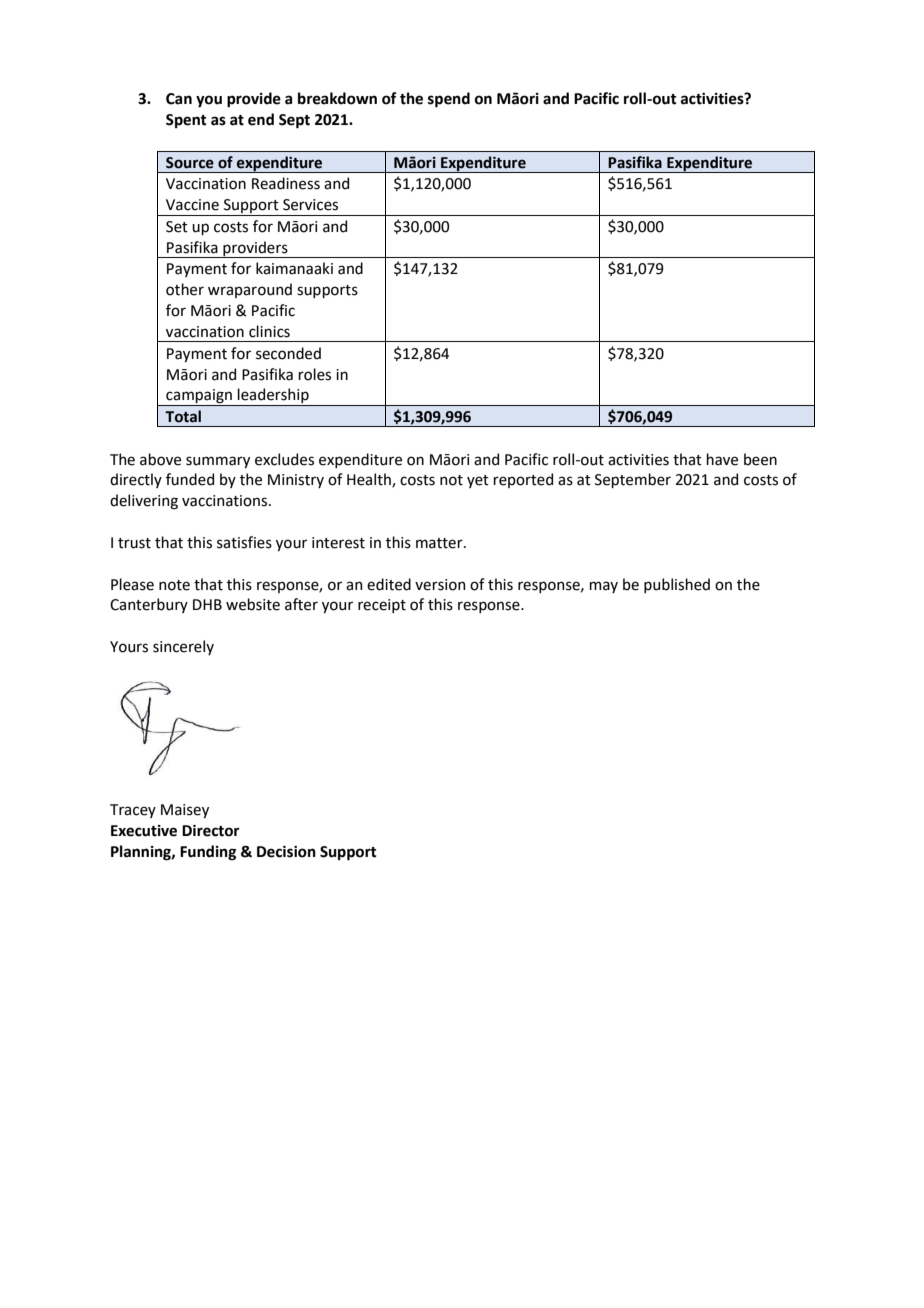  What do you see at coordinates (288, 353) in the document?
I see `seconded` at bounding box center [288, 353].
